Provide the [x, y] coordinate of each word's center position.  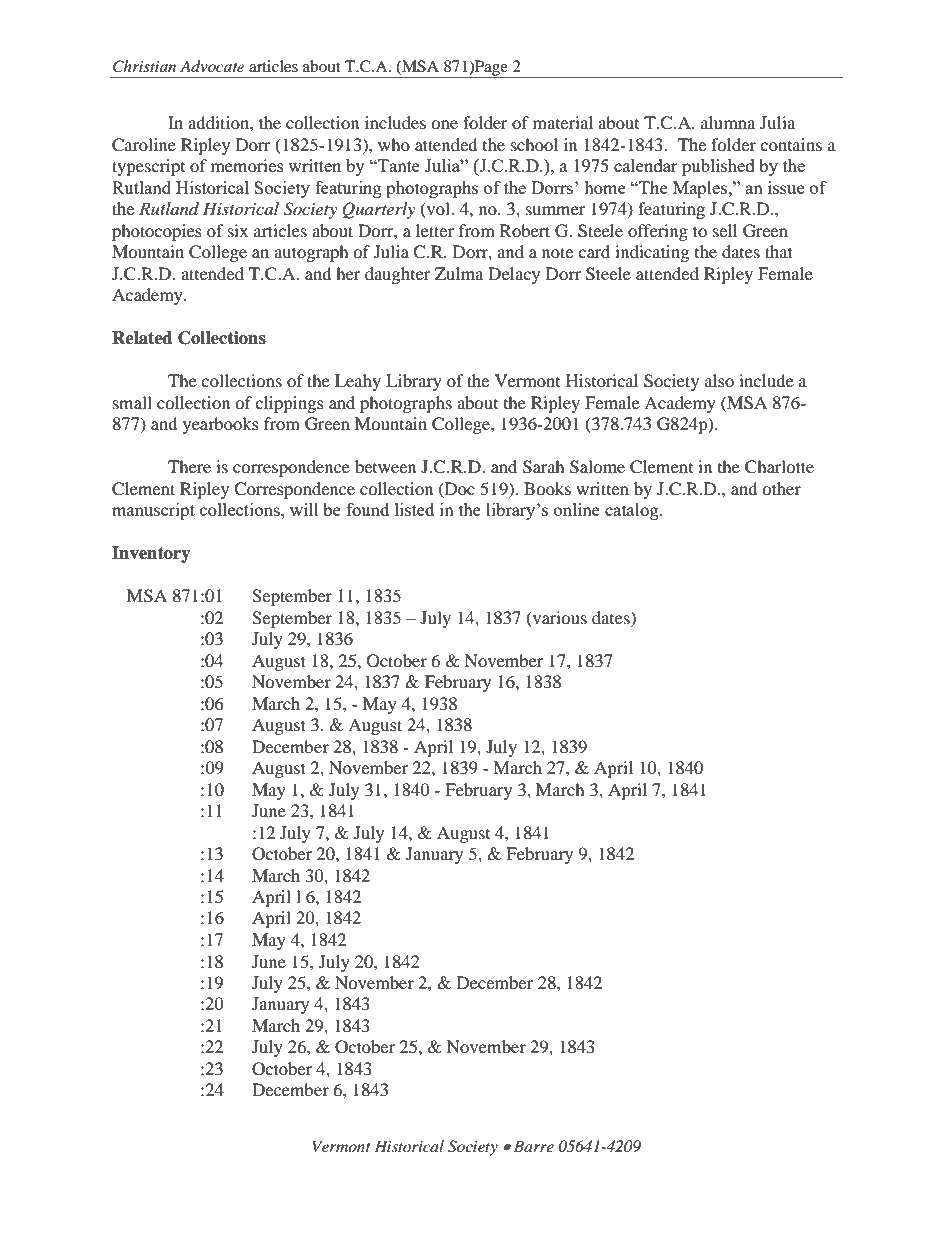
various [558, 618]
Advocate [212, 66]
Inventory [151, 554]
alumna [728, 122]
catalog [633, 511]
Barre [533, 1146]
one [444, 124]
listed [414, 509]
